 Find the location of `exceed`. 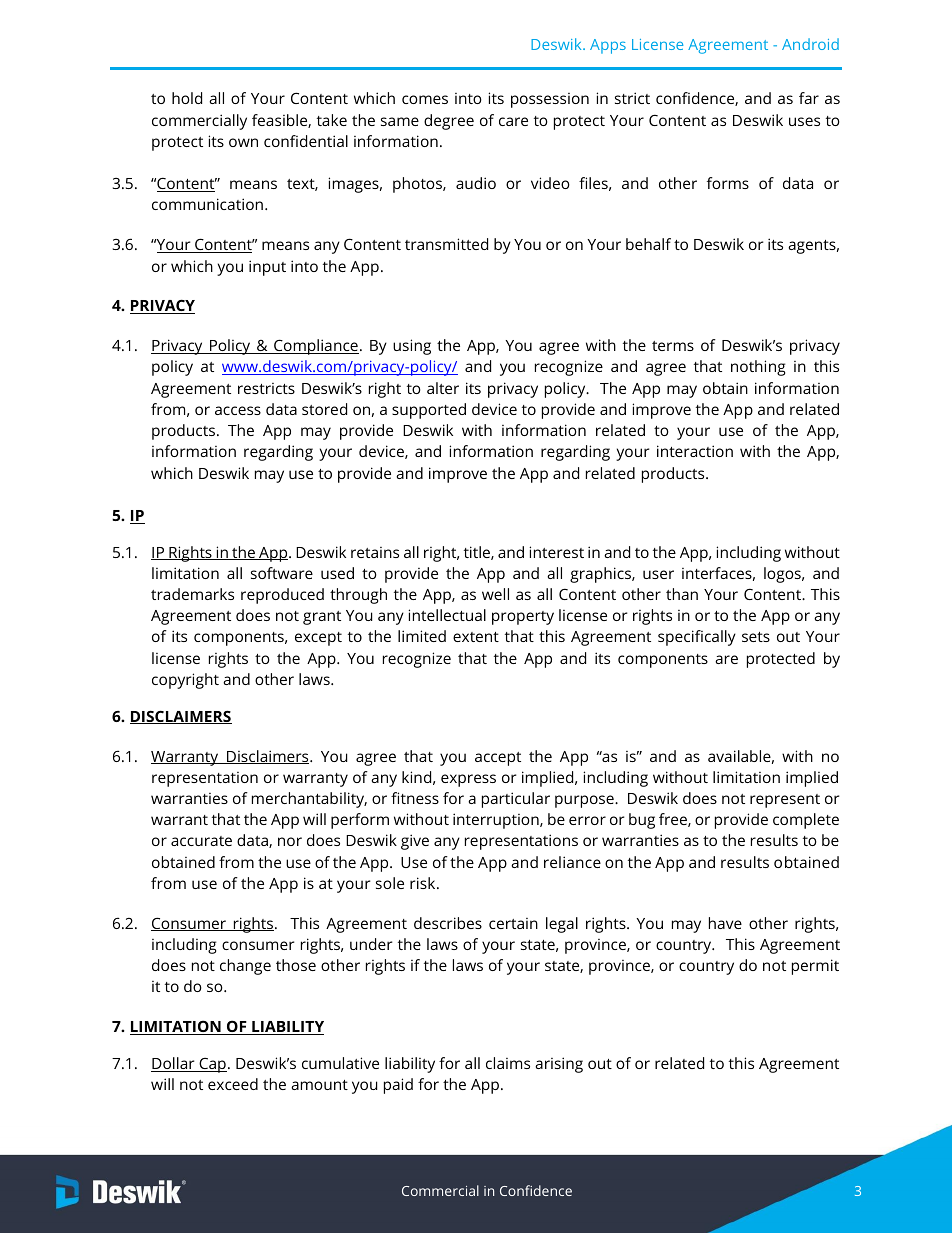

exceed is located at coordinates (233, 1084).
